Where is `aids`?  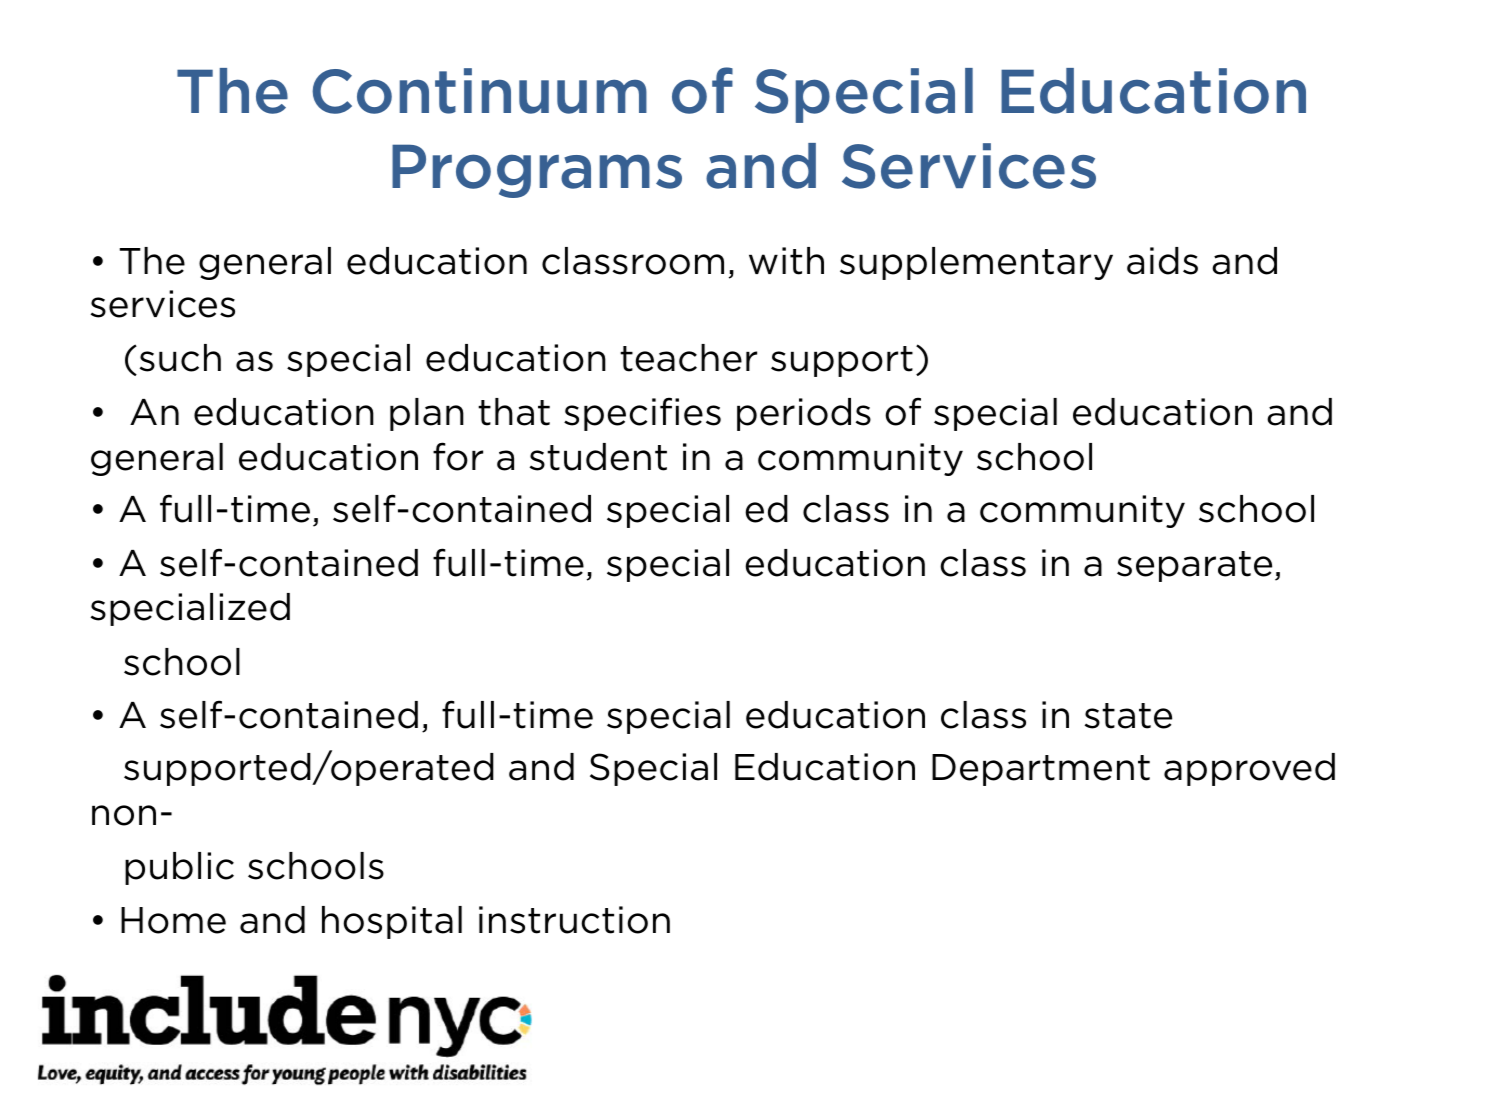
aids is located at coordinates (1162, 261).
